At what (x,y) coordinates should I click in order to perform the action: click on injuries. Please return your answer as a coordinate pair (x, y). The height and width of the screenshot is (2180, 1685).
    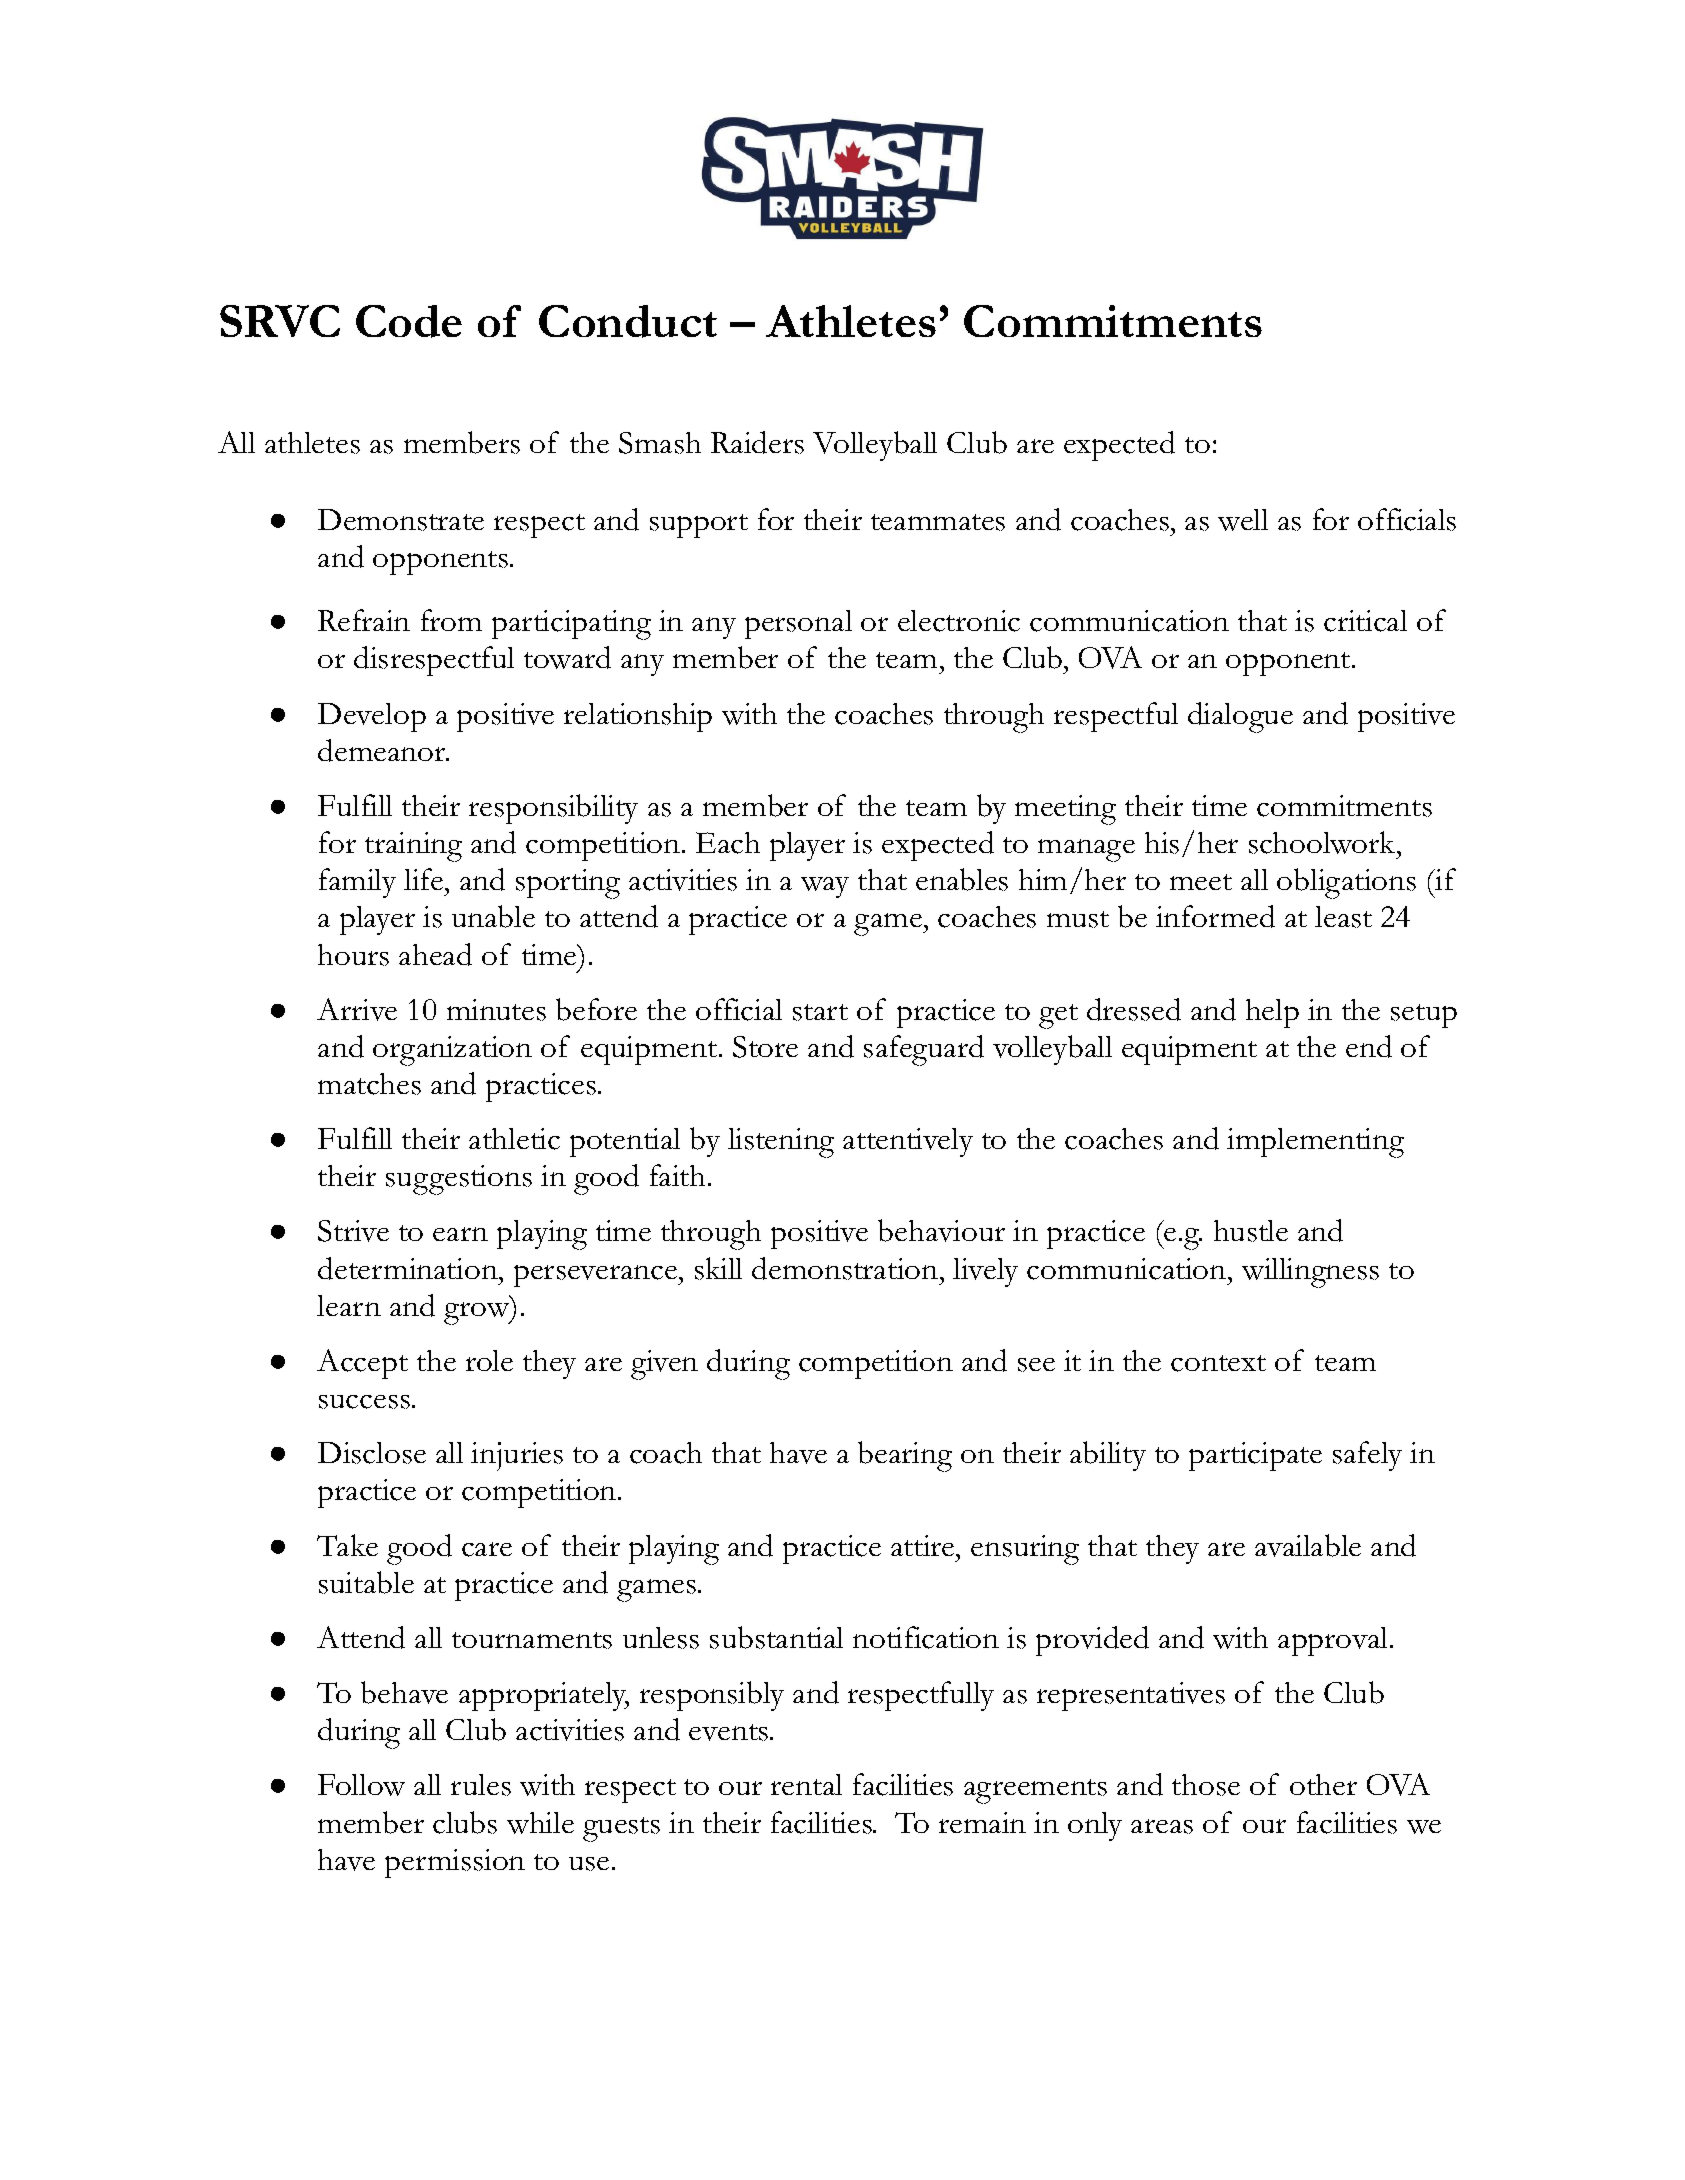
    Looking at the image, I should click on (517, 1456).
